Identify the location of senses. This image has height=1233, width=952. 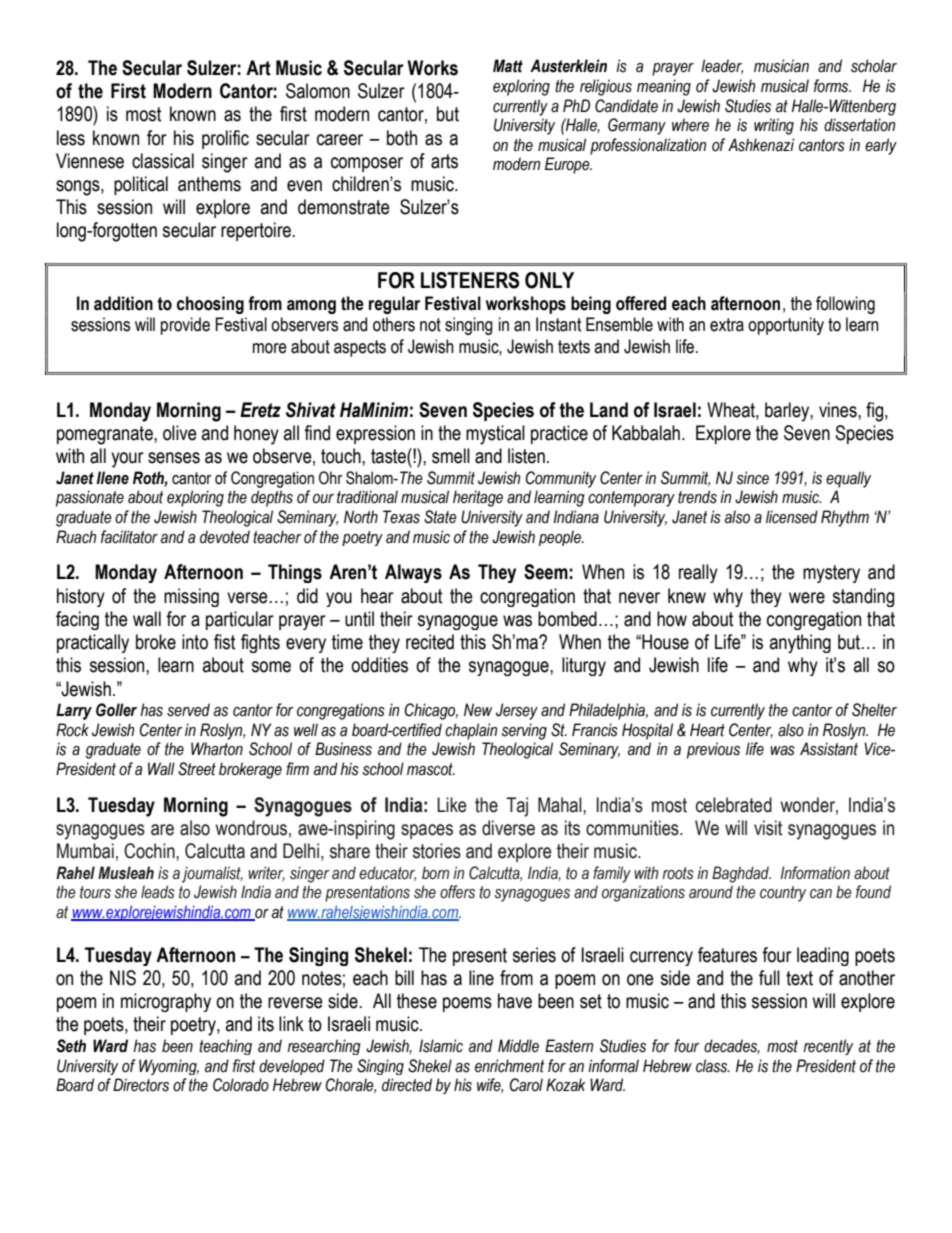
(174, 458).
